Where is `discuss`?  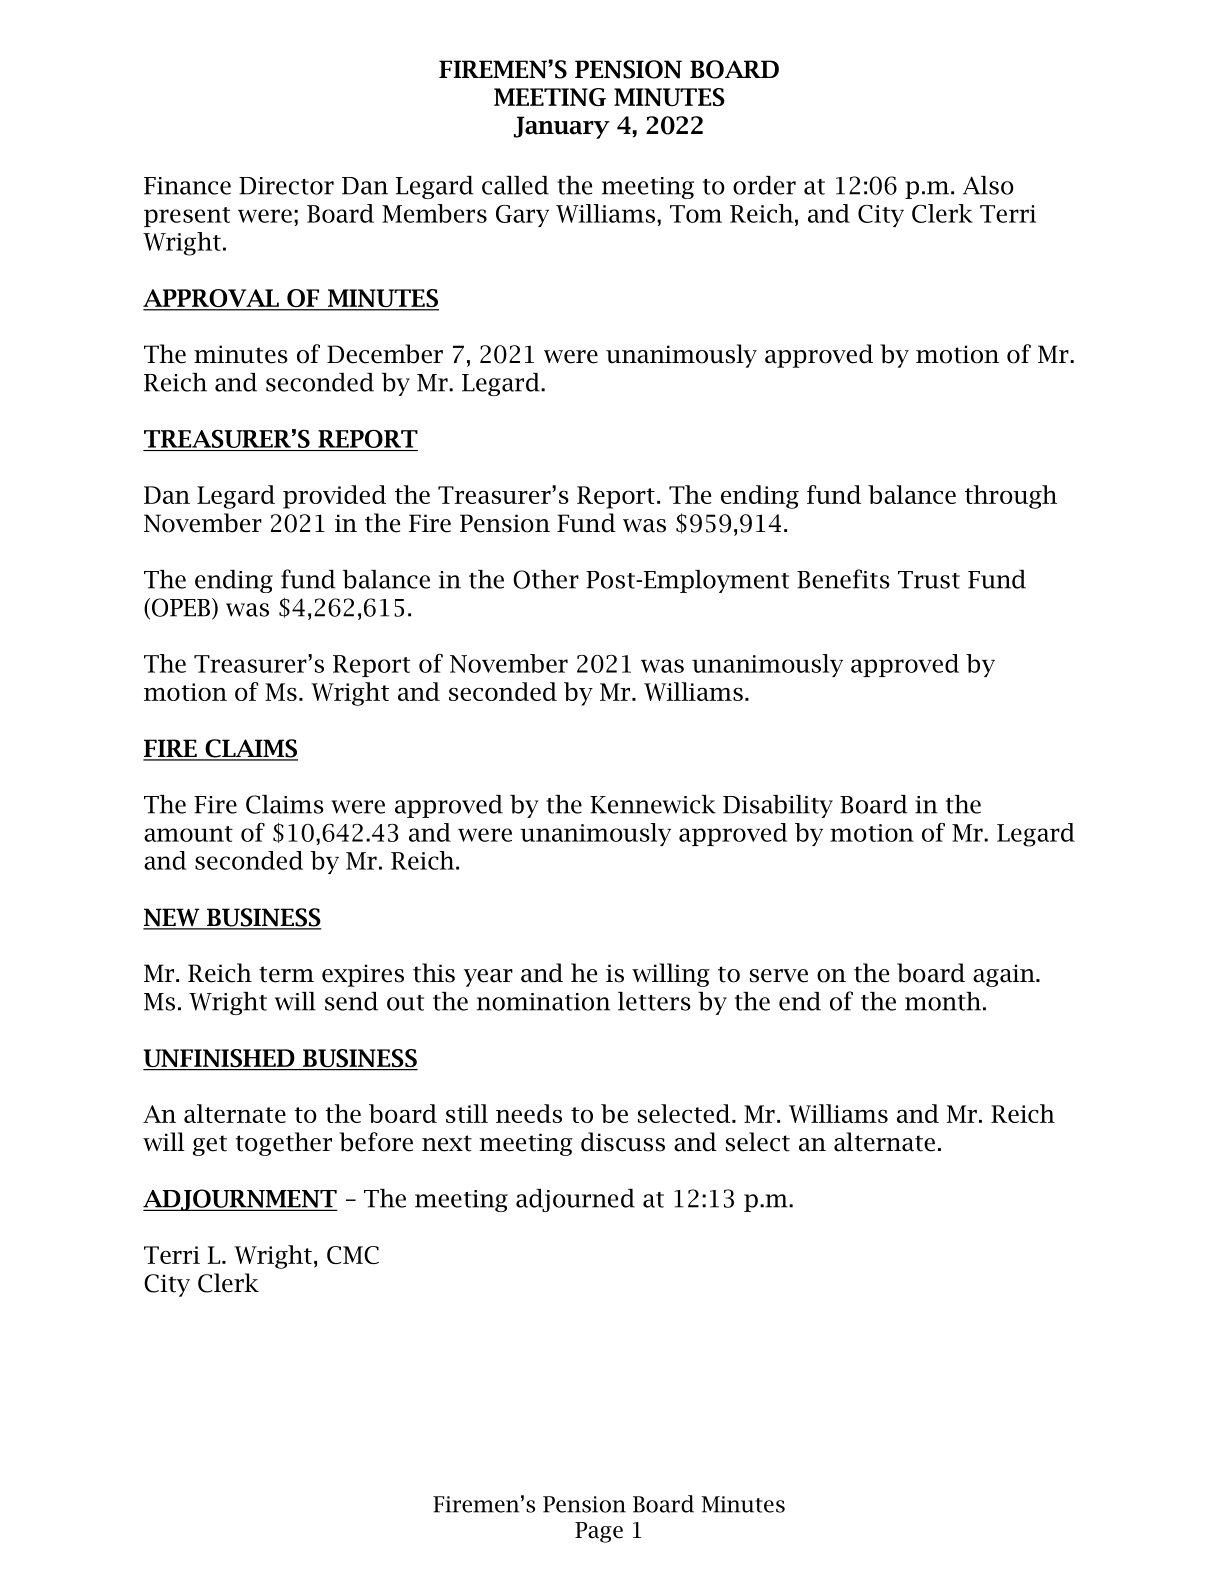 discuss is located at coordinates (623, 1142).
